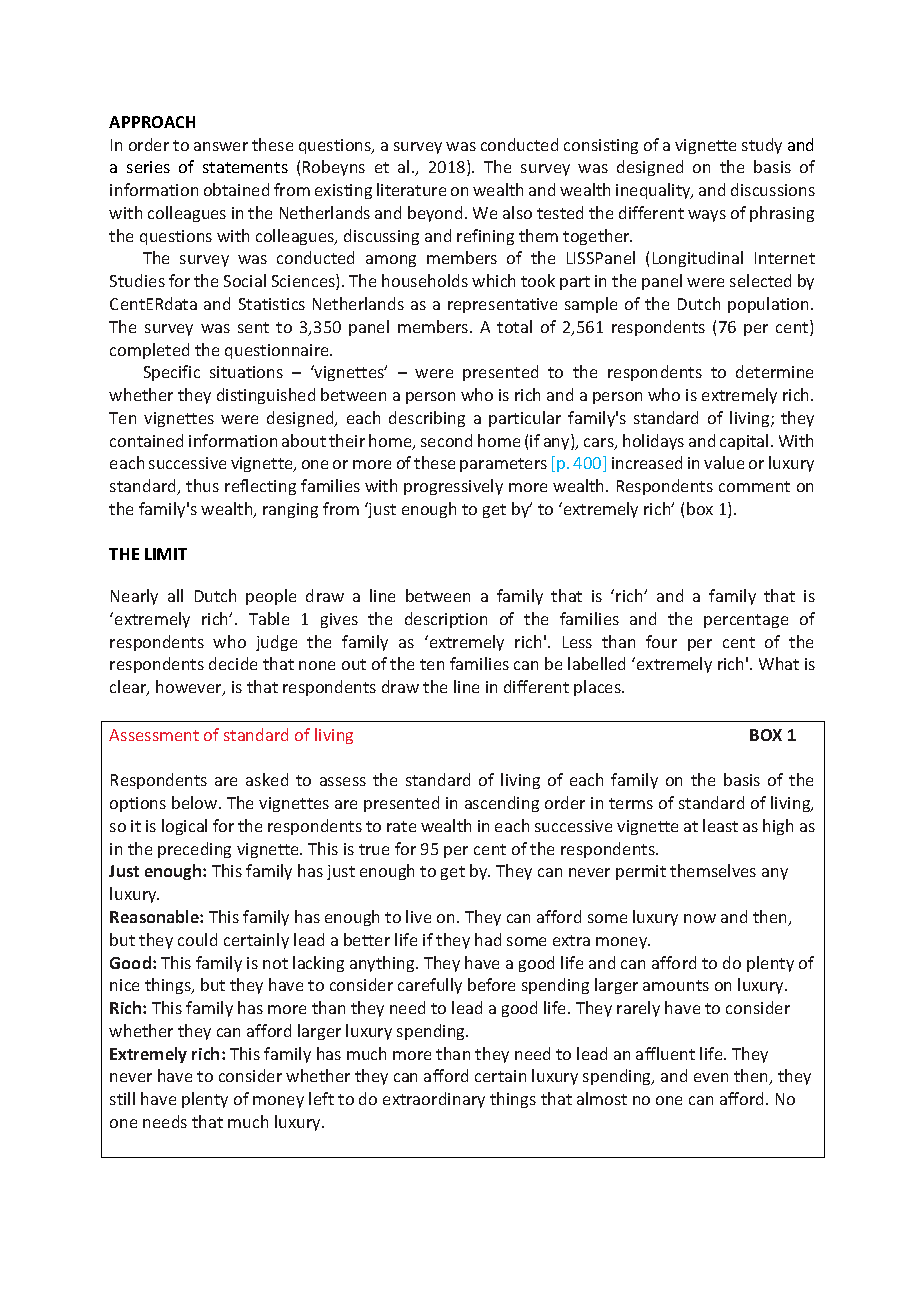  Describe the element at coordinates (411, 189) in the screenshot. I see `literature` at that location.
